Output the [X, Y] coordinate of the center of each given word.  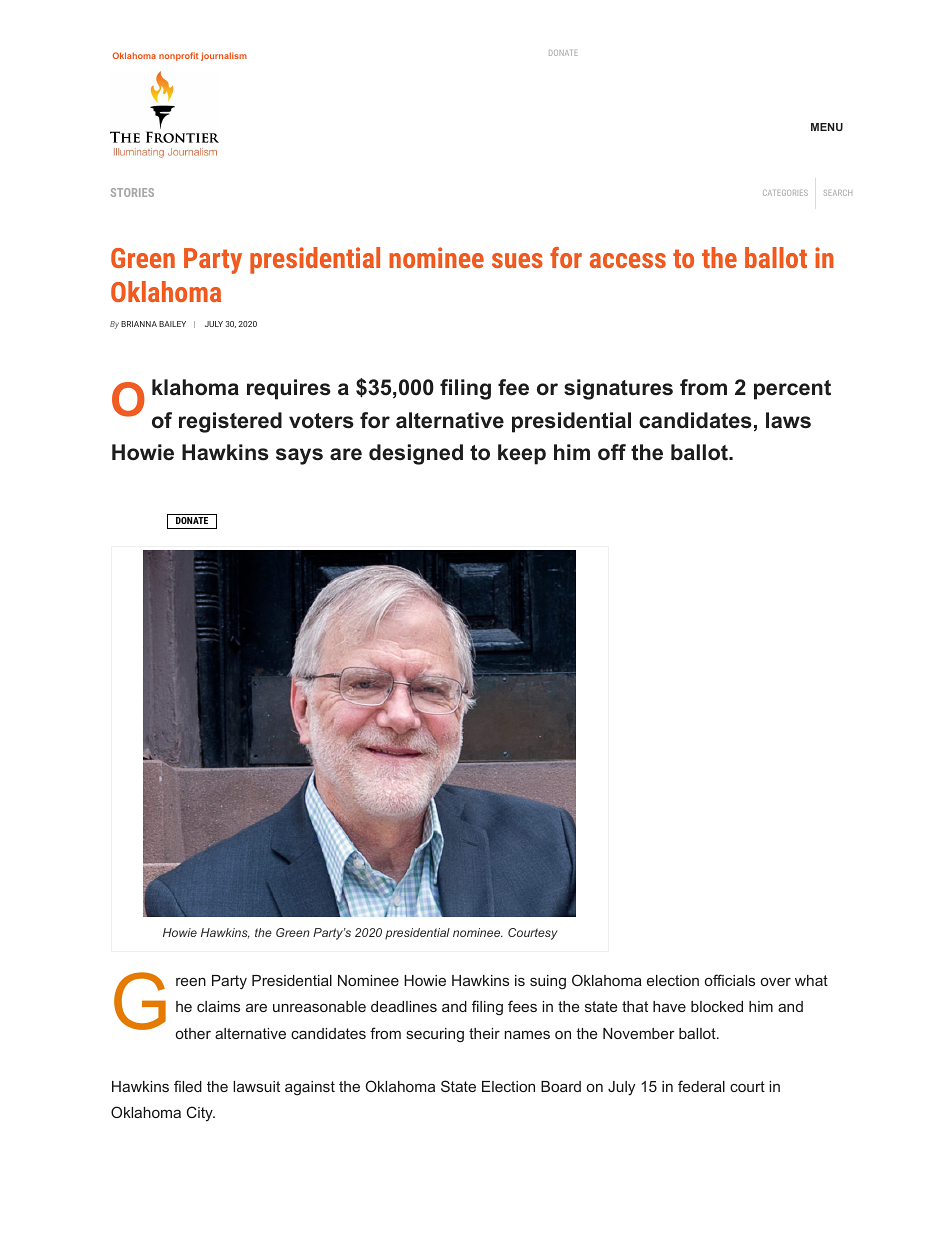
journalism [224, 56]
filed [188, 1086]
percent [792, 390]
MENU [827, 127]
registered [230, 422]
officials [730, 980]
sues [517, 260]
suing [548, 982]
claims [218, 1006]
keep [522, 454]
